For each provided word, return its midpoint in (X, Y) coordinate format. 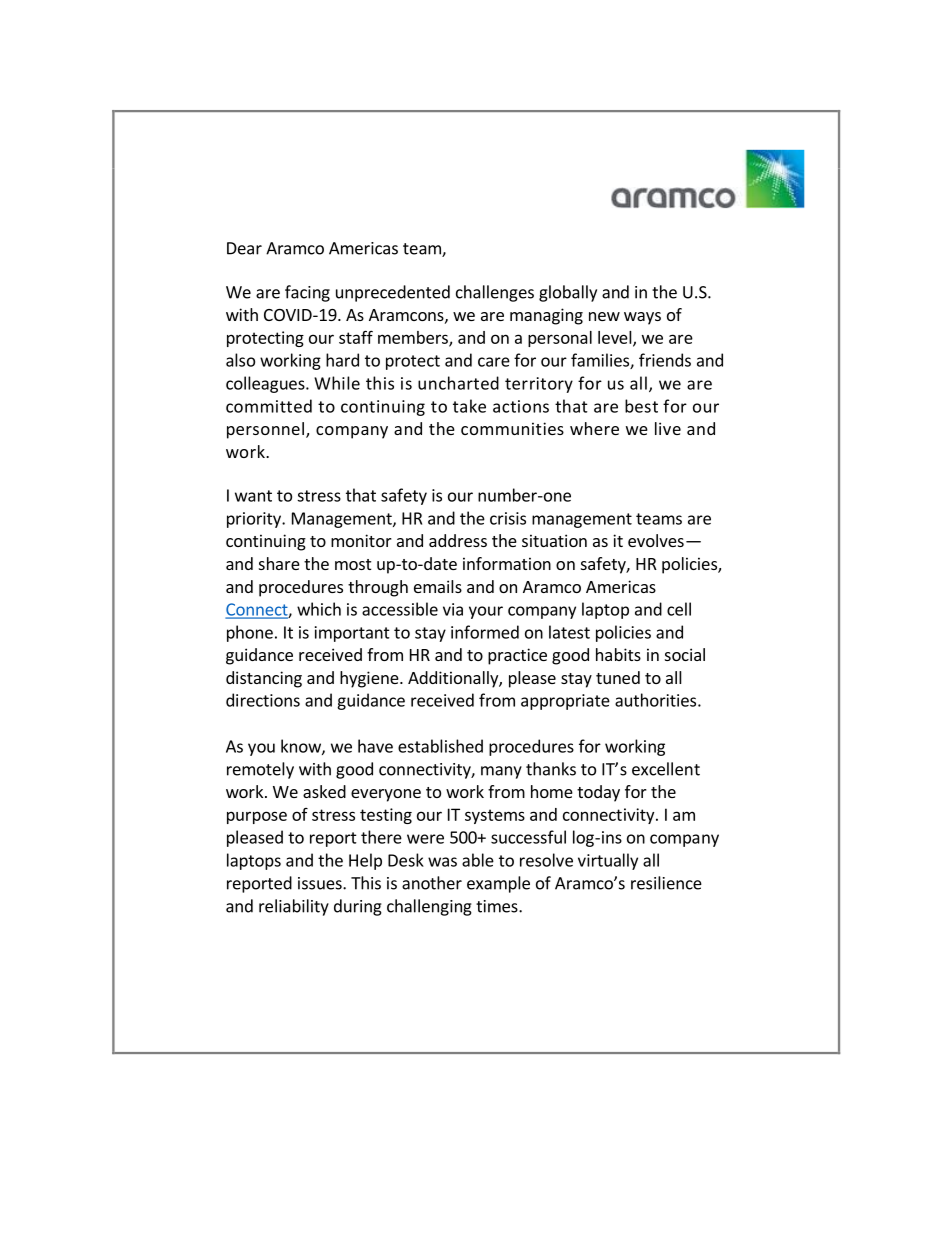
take (469, 406)
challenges (495, 293)
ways (642, 318)
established (440, 746)
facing (307, 293)
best (641, 406)
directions (263, 700)
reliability (294, 907)
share (279, 563)
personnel (265, 430)
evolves (656, 540)
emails (438, 586)
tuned (618, 677)
